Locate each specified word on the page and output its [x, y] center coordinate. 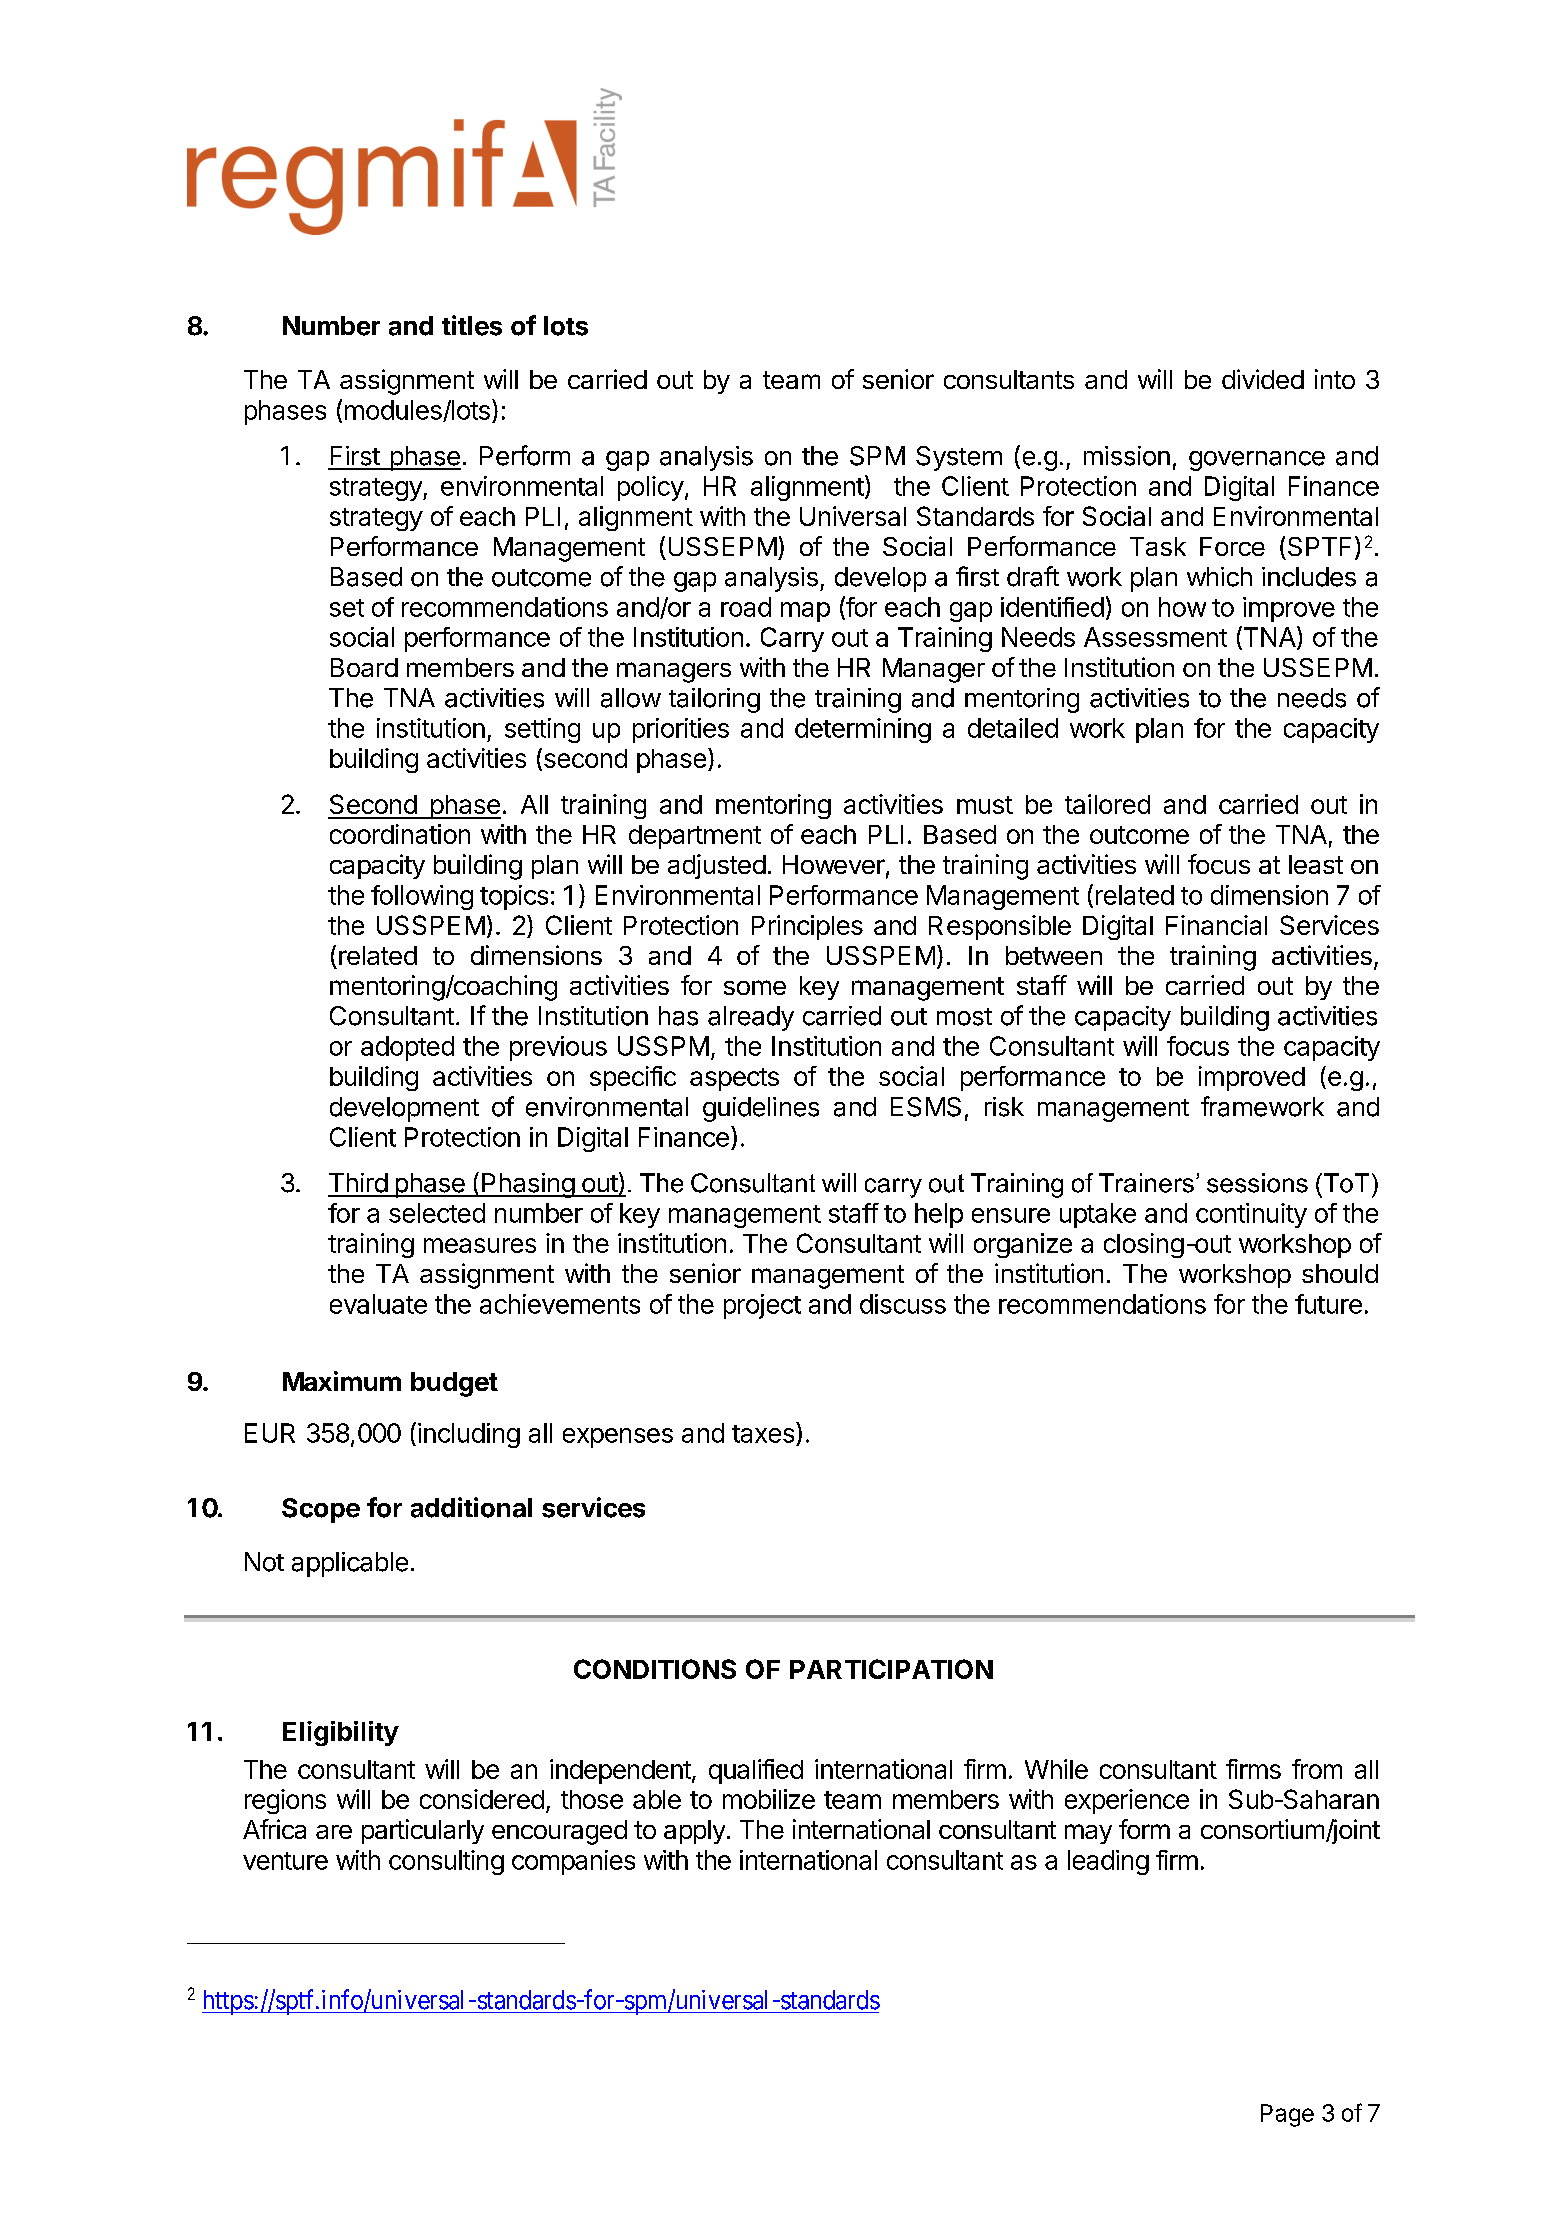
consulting [446, 1862]
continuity [1251, 1215]
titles [472, 325]
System [959, 458]
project [762, 1306]
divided [1263, 379]
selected [437, 1213]
